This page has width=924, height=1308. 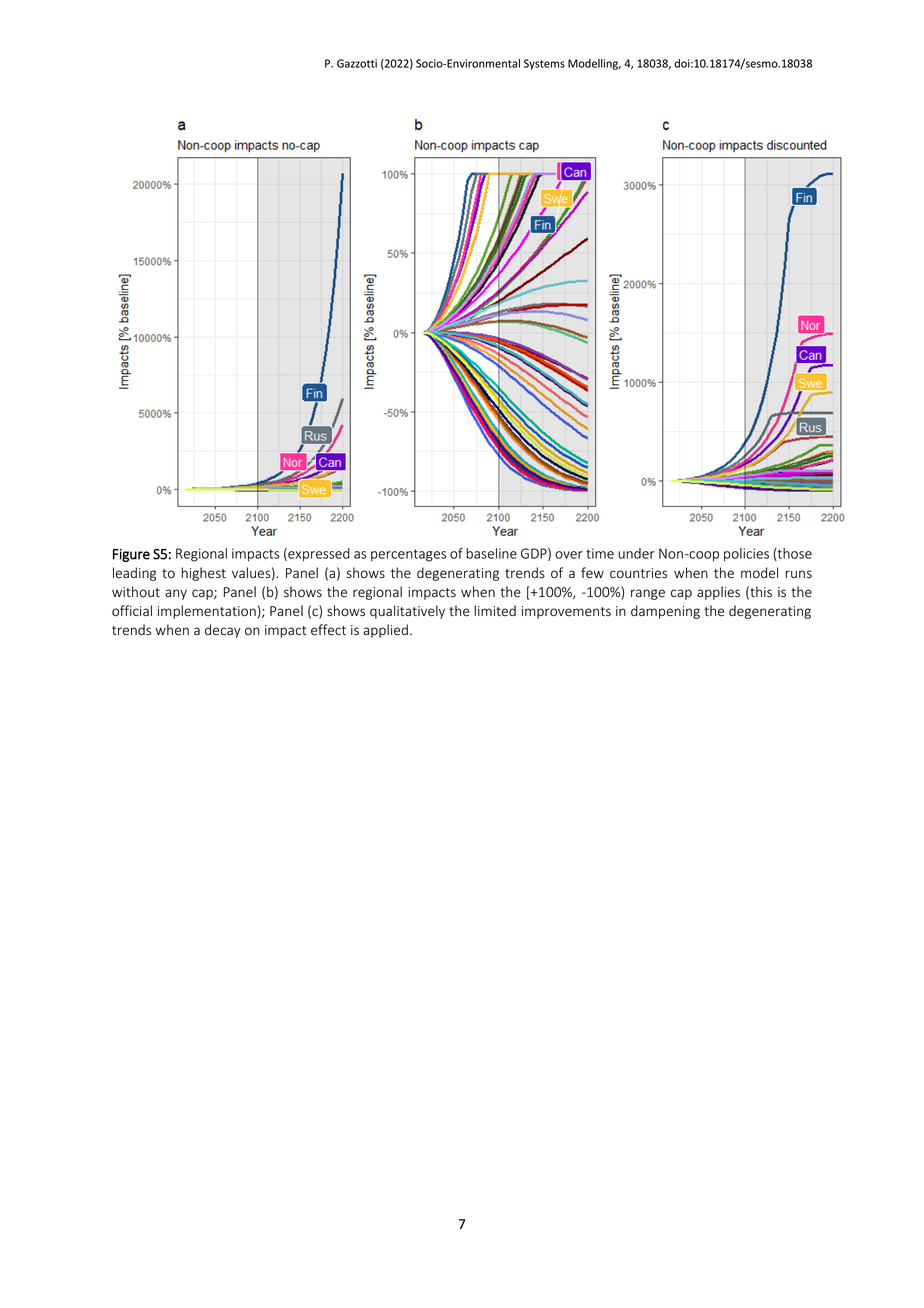 I want to click on expressed, so click(x=318, y=555).
